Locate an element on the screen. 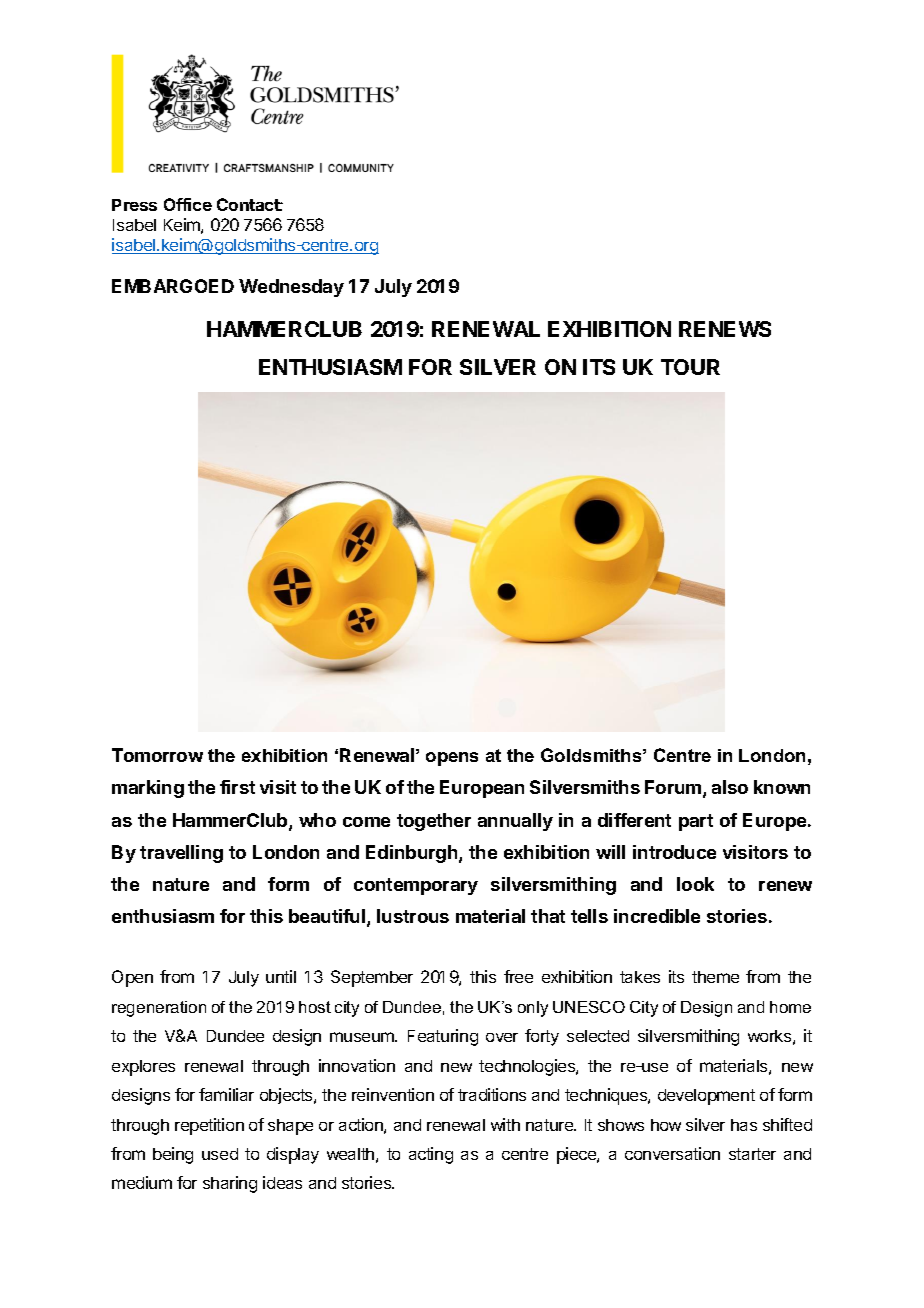 The image size is (924, 1308). Tomorrow is located at coordinates (157, 755).
